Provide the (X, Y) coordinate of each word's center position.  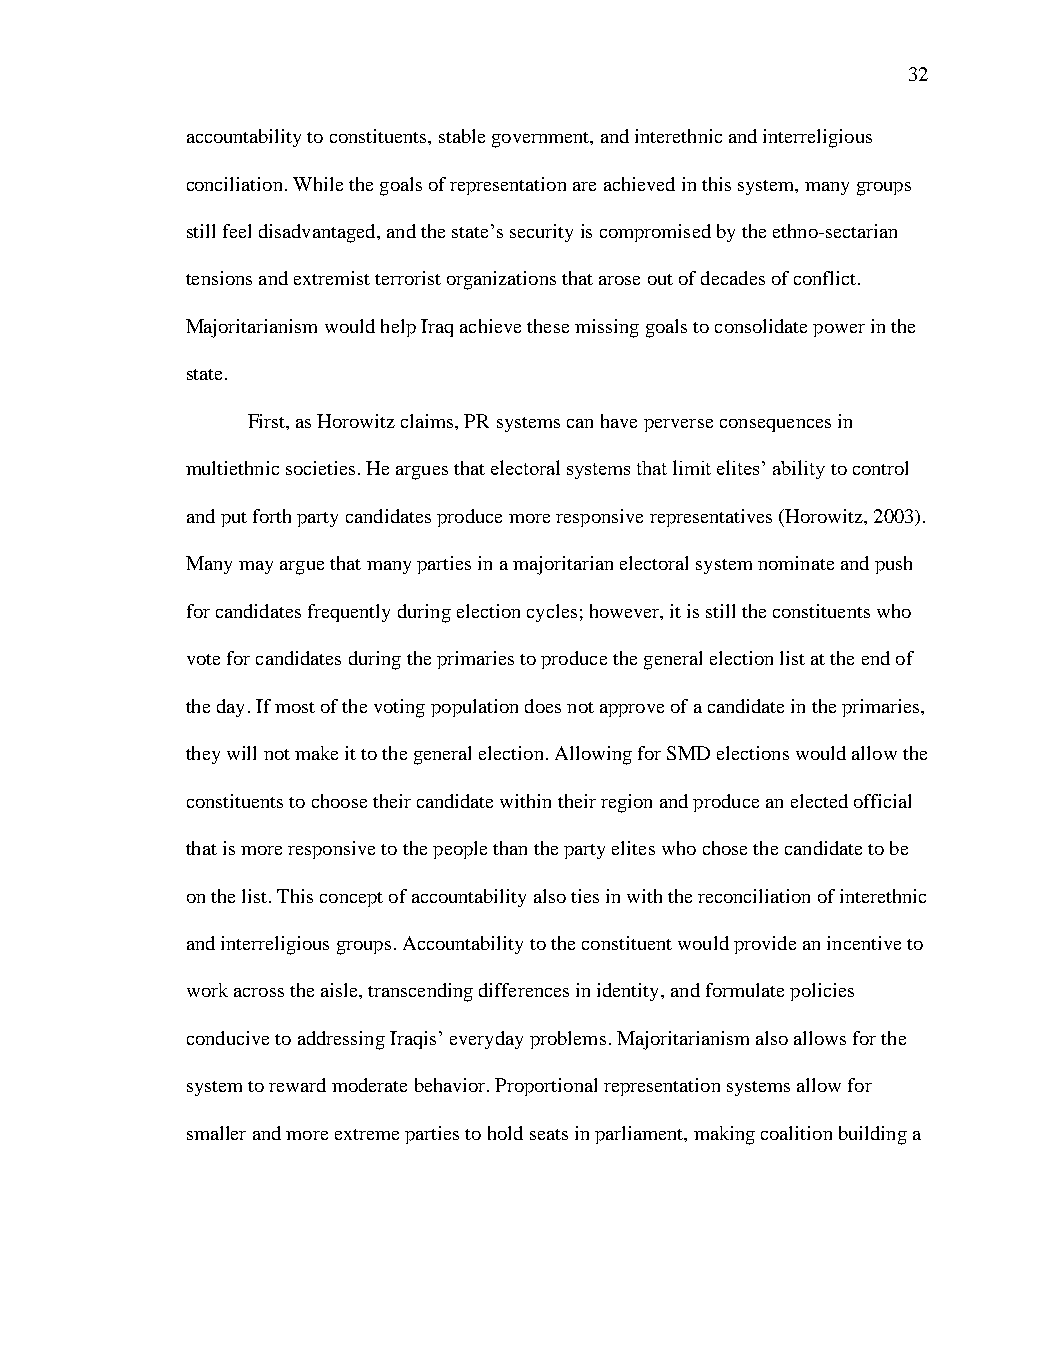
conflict (826, 278)
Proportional (546, 1087)
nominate (796, 563)
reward (297, 1085)
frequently (349, 613)
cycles (552, 613)
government (542, 140)
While (318, 184)
